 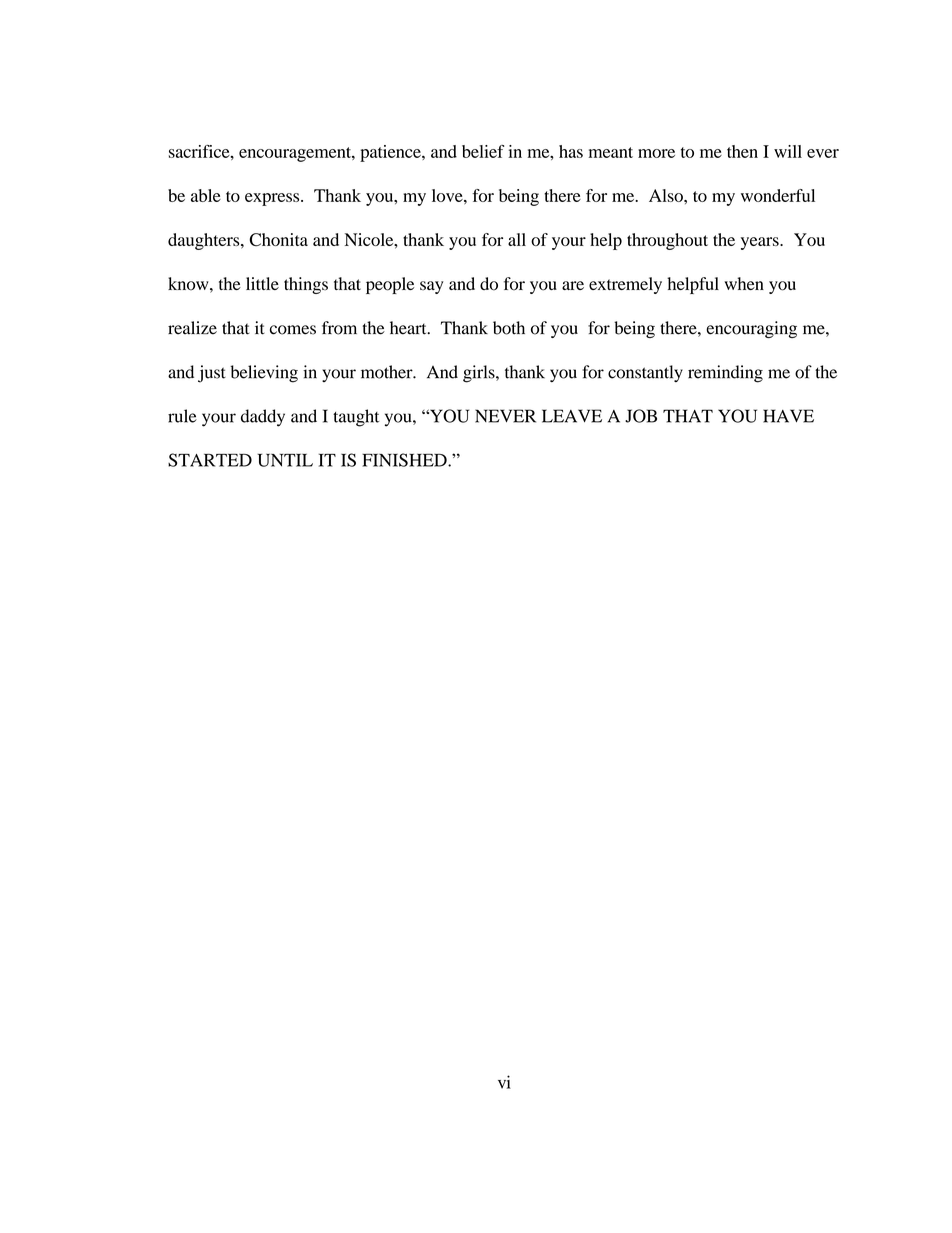 I want to click on all, so click(x=517, y=239).
